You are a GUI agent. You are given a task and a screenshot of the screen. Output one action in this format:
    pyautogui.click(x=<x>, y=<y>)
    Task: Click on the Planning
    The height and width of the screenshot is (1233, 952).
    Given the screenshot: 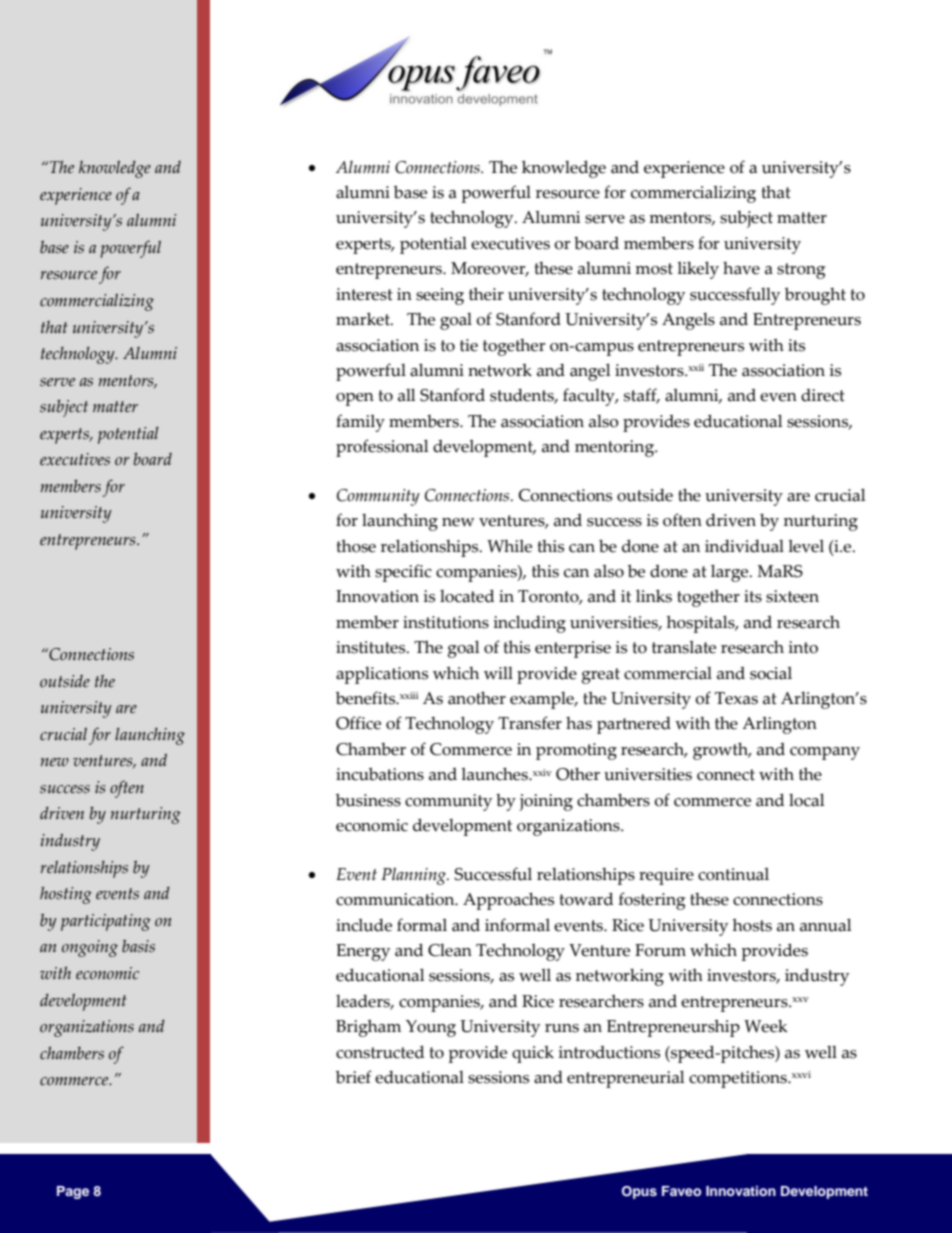 What is the action you would take?
    pyautogui.click(x=414, y=876)
